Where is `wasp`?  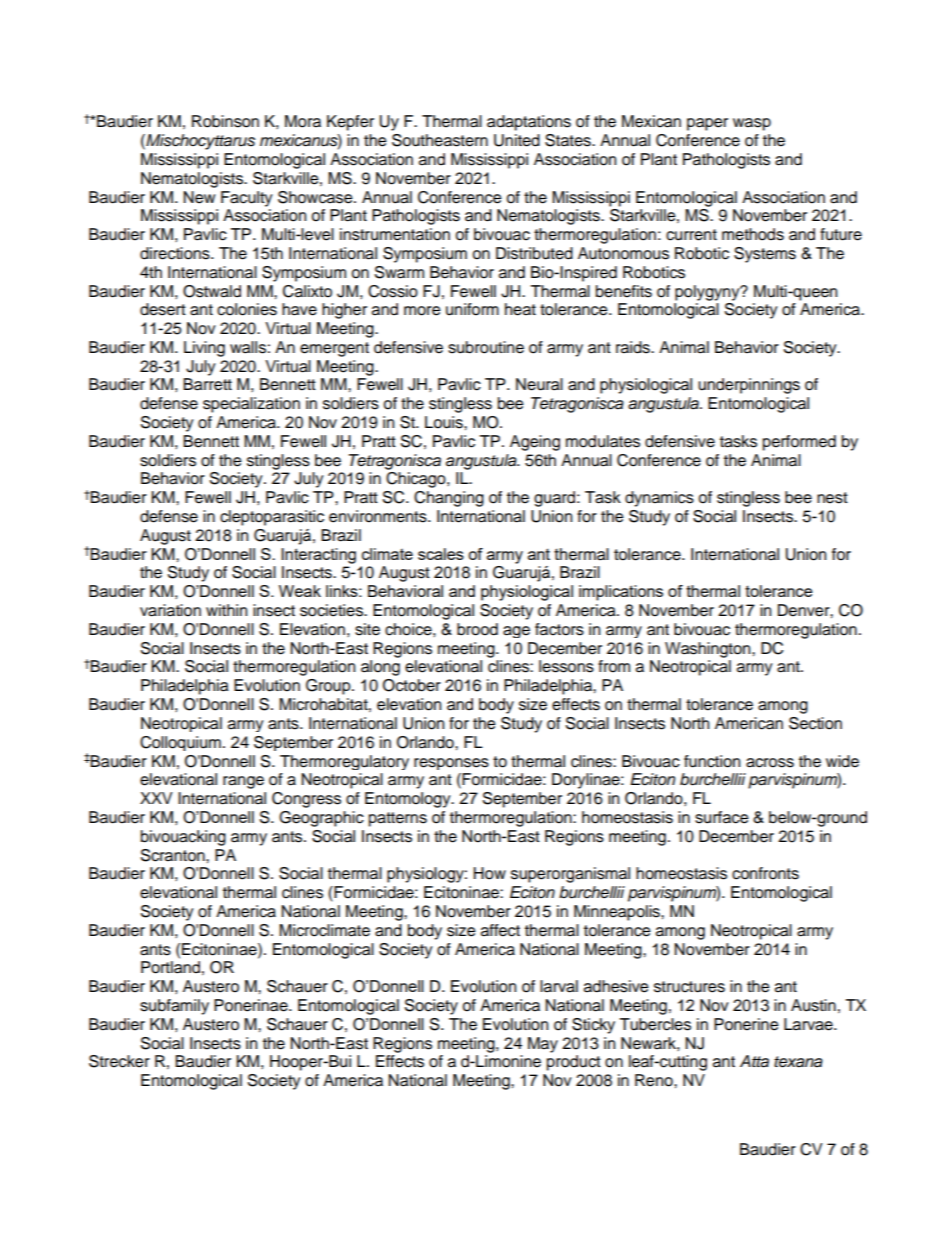
wasp is located at coordinates (752, 124).
